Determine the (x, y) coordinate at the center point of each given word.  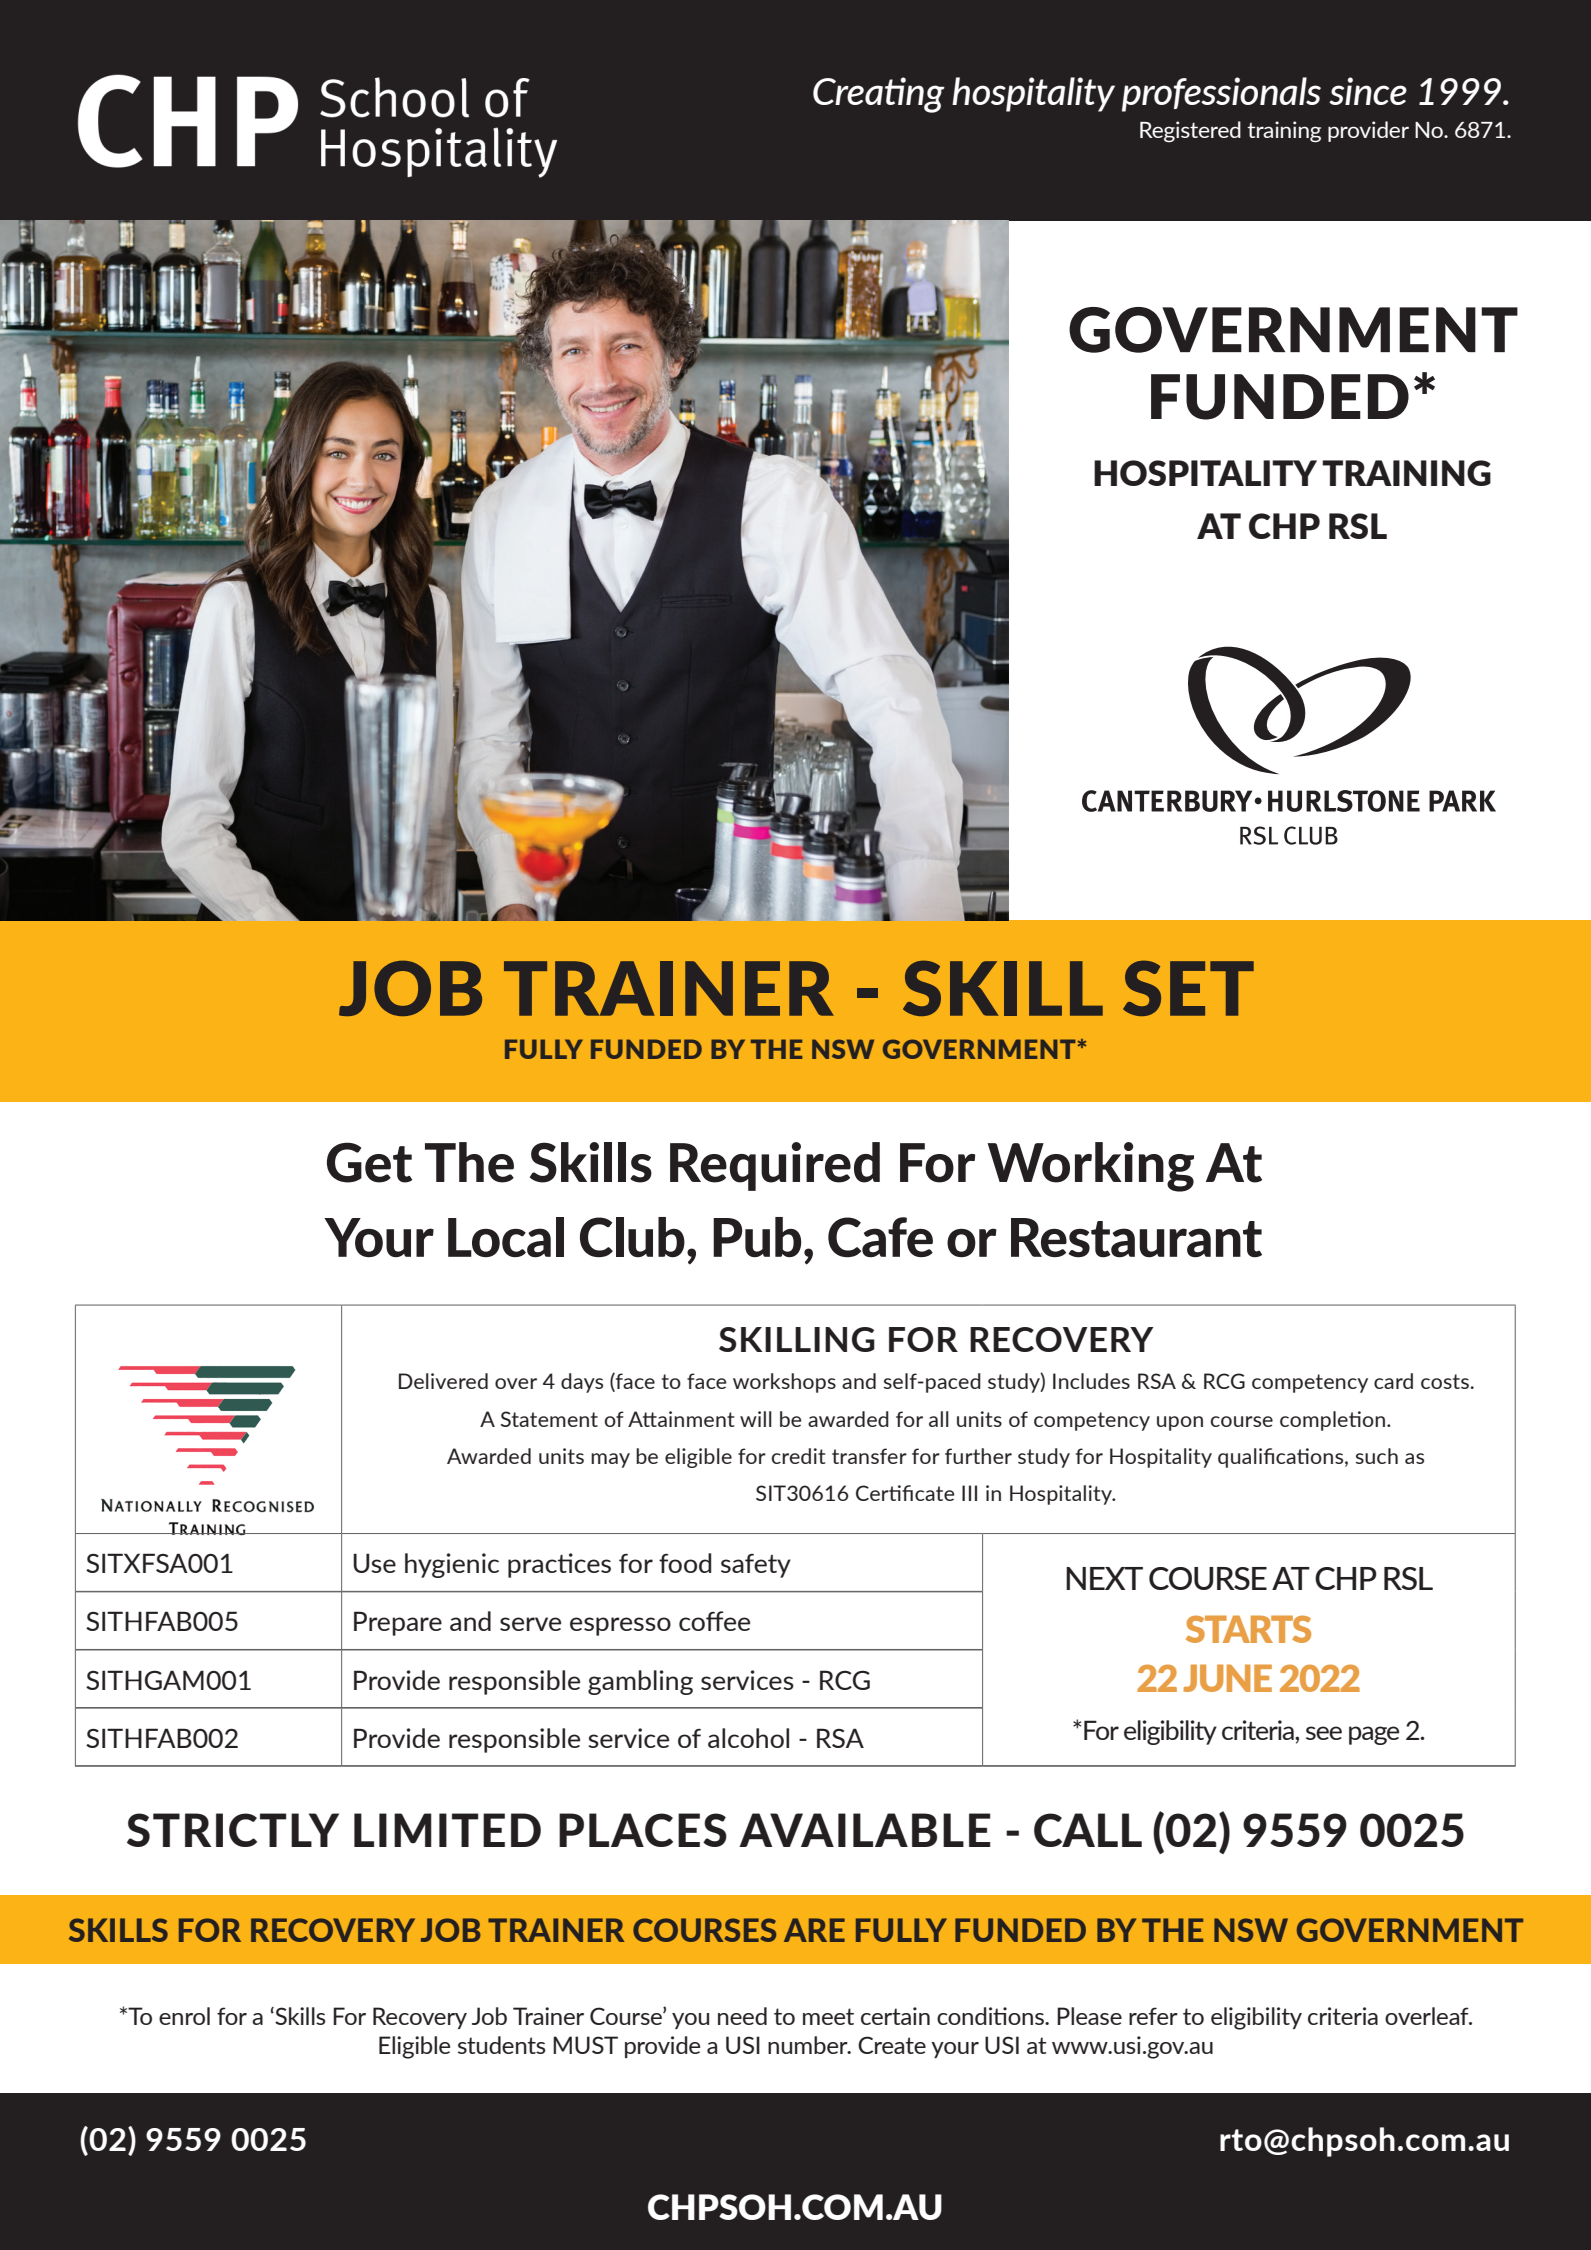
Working (1090, 1167)
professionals (1221, 94)
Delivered (443, 1381)
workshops (784, 1383)
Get (369, 1162)
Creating (879, 95)
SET (1188, 988)
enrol (184, 2016)
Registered (1190, 131)
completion (1332, 1421)
